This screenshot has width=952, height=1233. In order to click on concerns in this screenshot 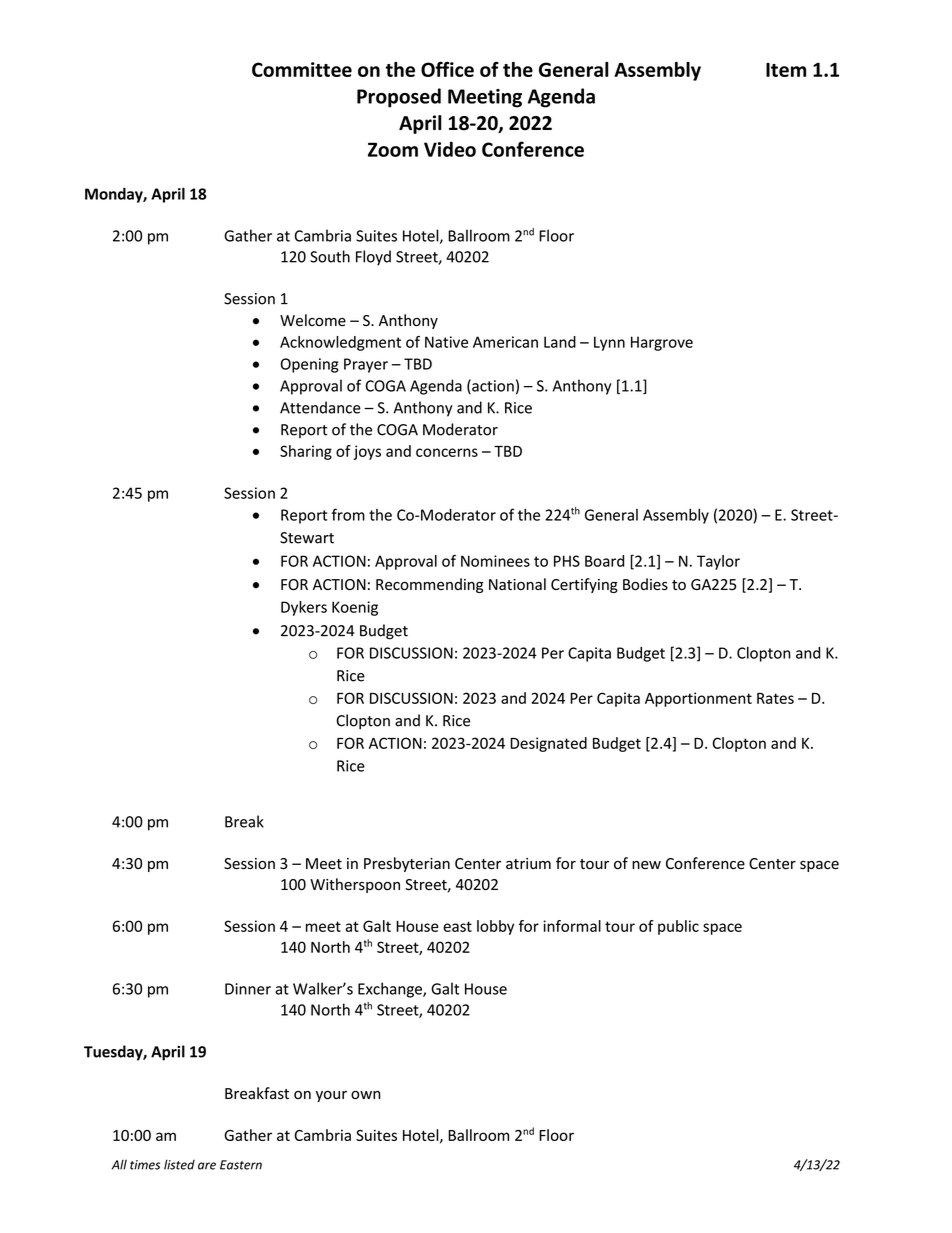, I will do `click(447, 452)`.
